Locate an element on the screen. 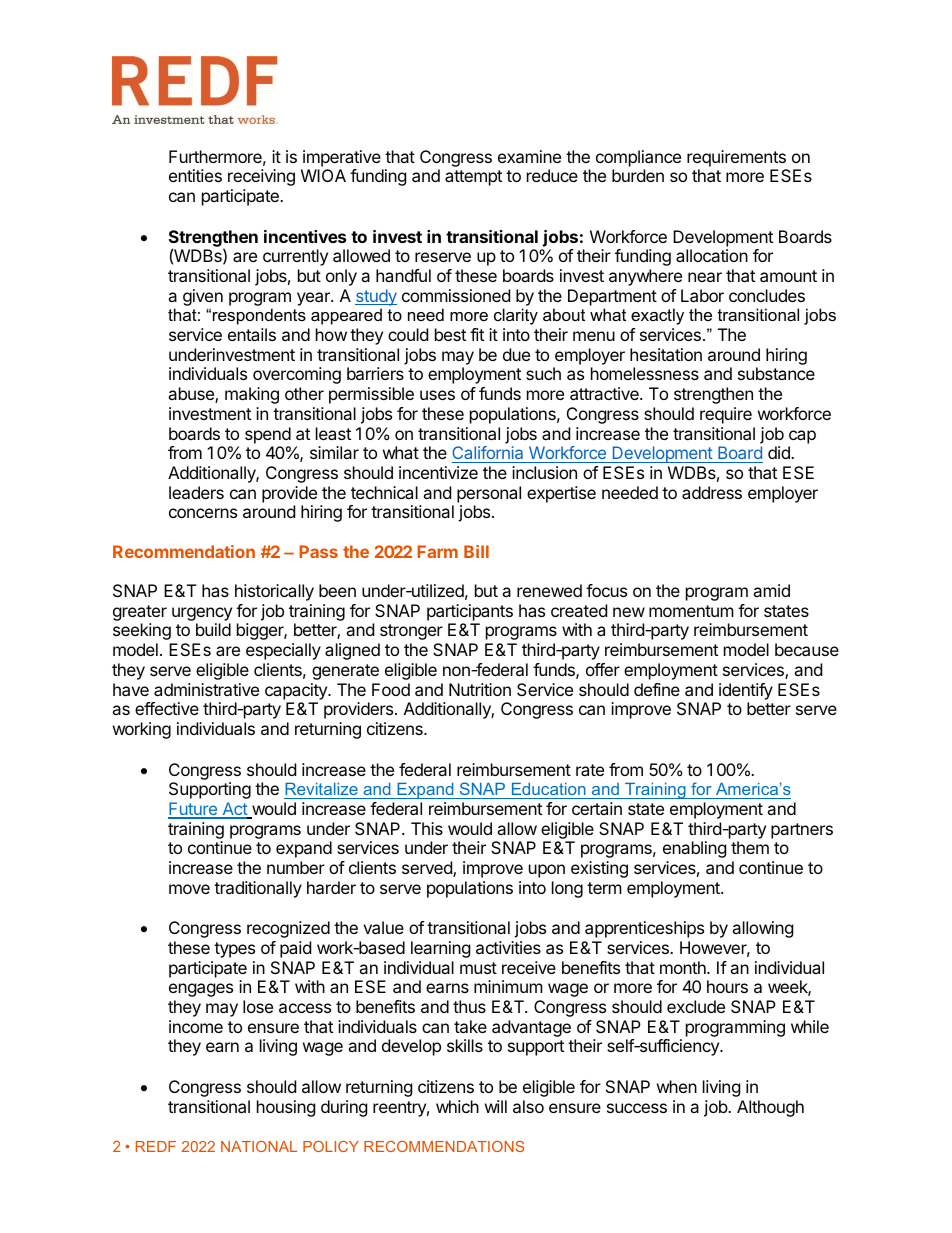  address is located at coordinates (712, 492).
